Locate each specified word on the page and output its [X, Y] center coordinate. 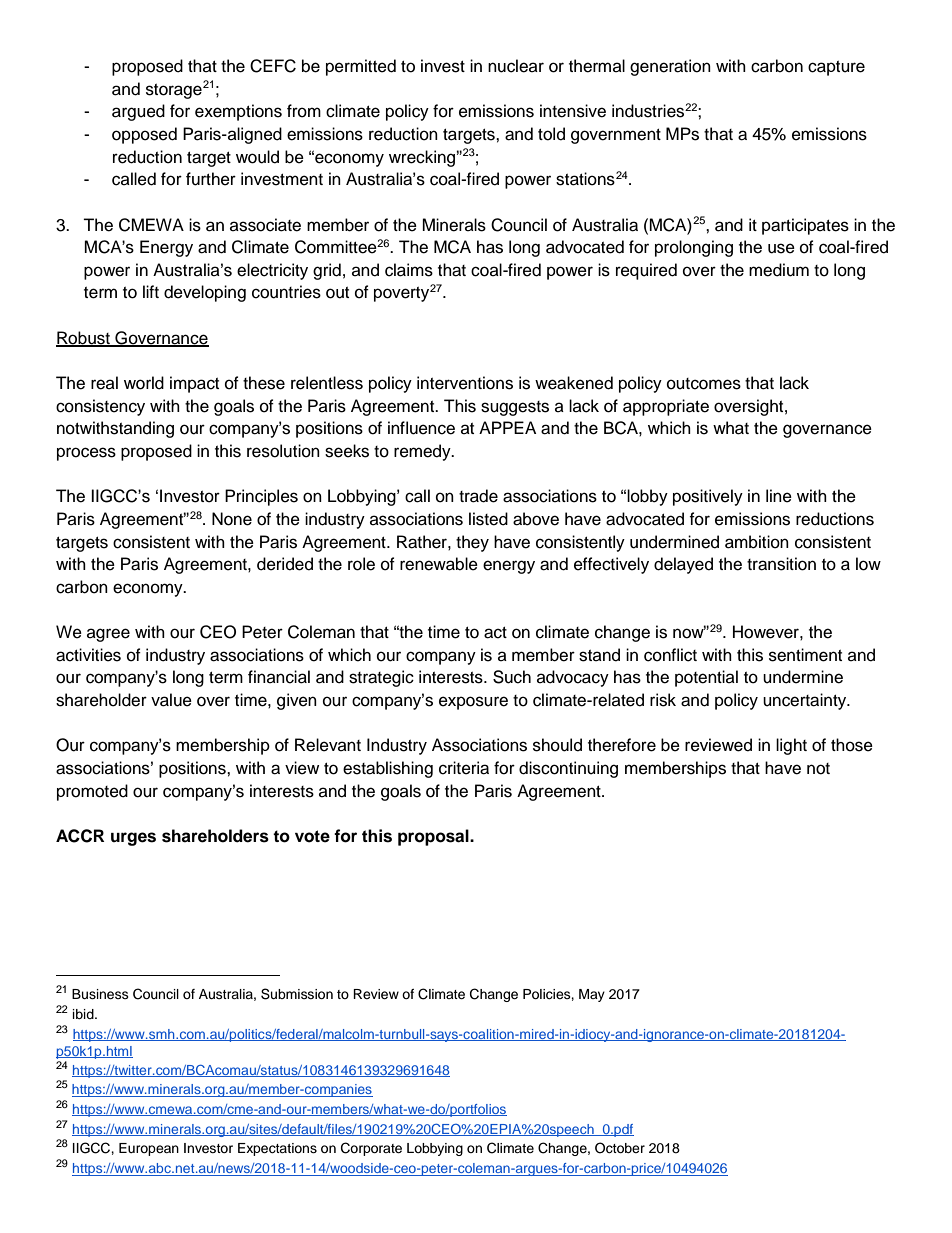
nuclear [516, 66]
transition [781, 564]
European [149, 1149]
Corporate [371, 1149]
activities [88, 655]
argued [138, 112]
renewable [439, 564]
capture [836, 68]
